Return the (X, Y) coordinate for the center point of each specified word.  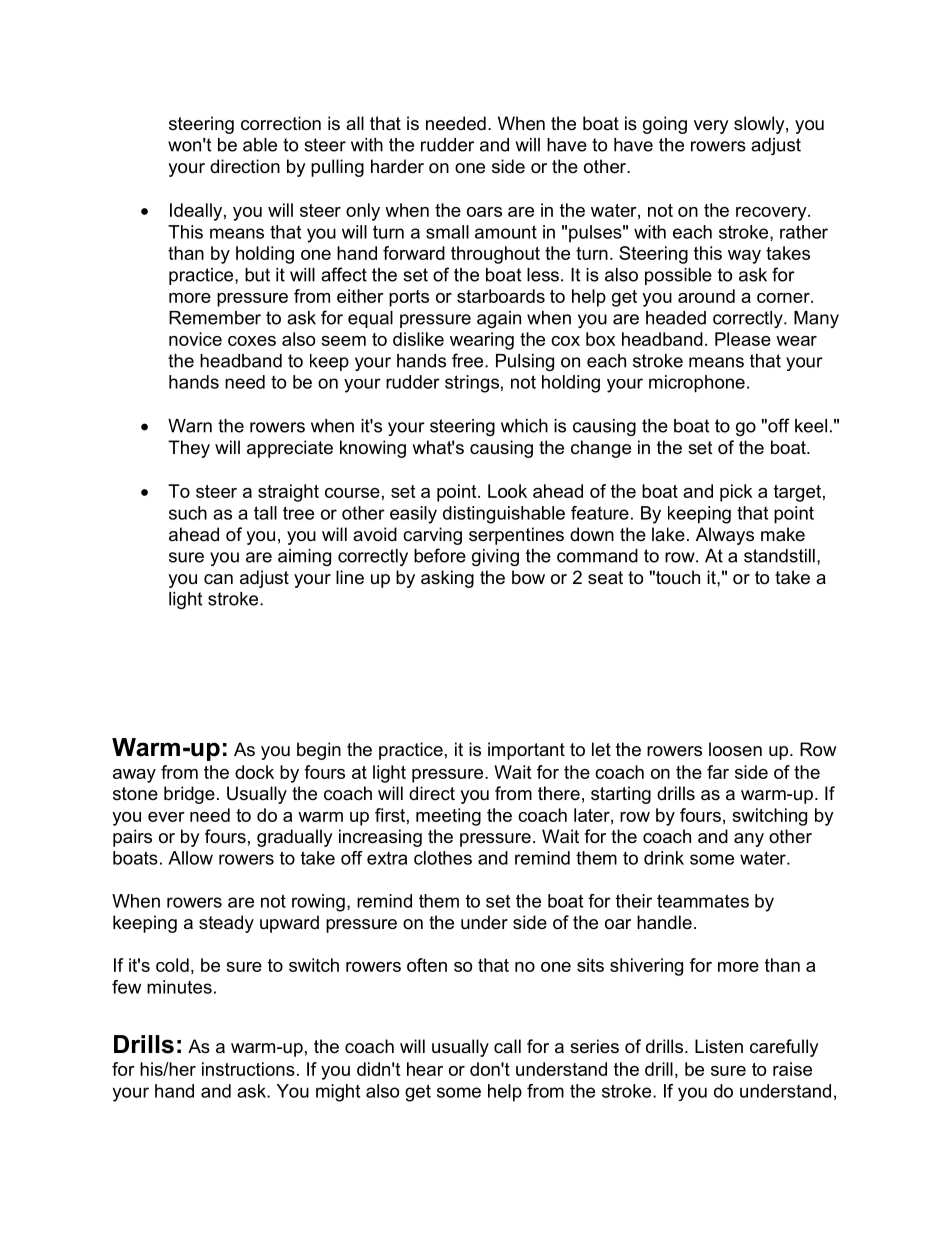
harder (397, 166)
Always (725, 536)
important (526, 751)
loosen (735, 749)
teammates (703, 901)
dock (254, 772)
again (499, 319)
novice (195, 339)
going (665, 125)
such (188, 513)
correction (281, 123)
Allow (190, 858)
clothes (443, 858)
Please (743, 339)
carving (432, 536)
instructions (248, 1069)
